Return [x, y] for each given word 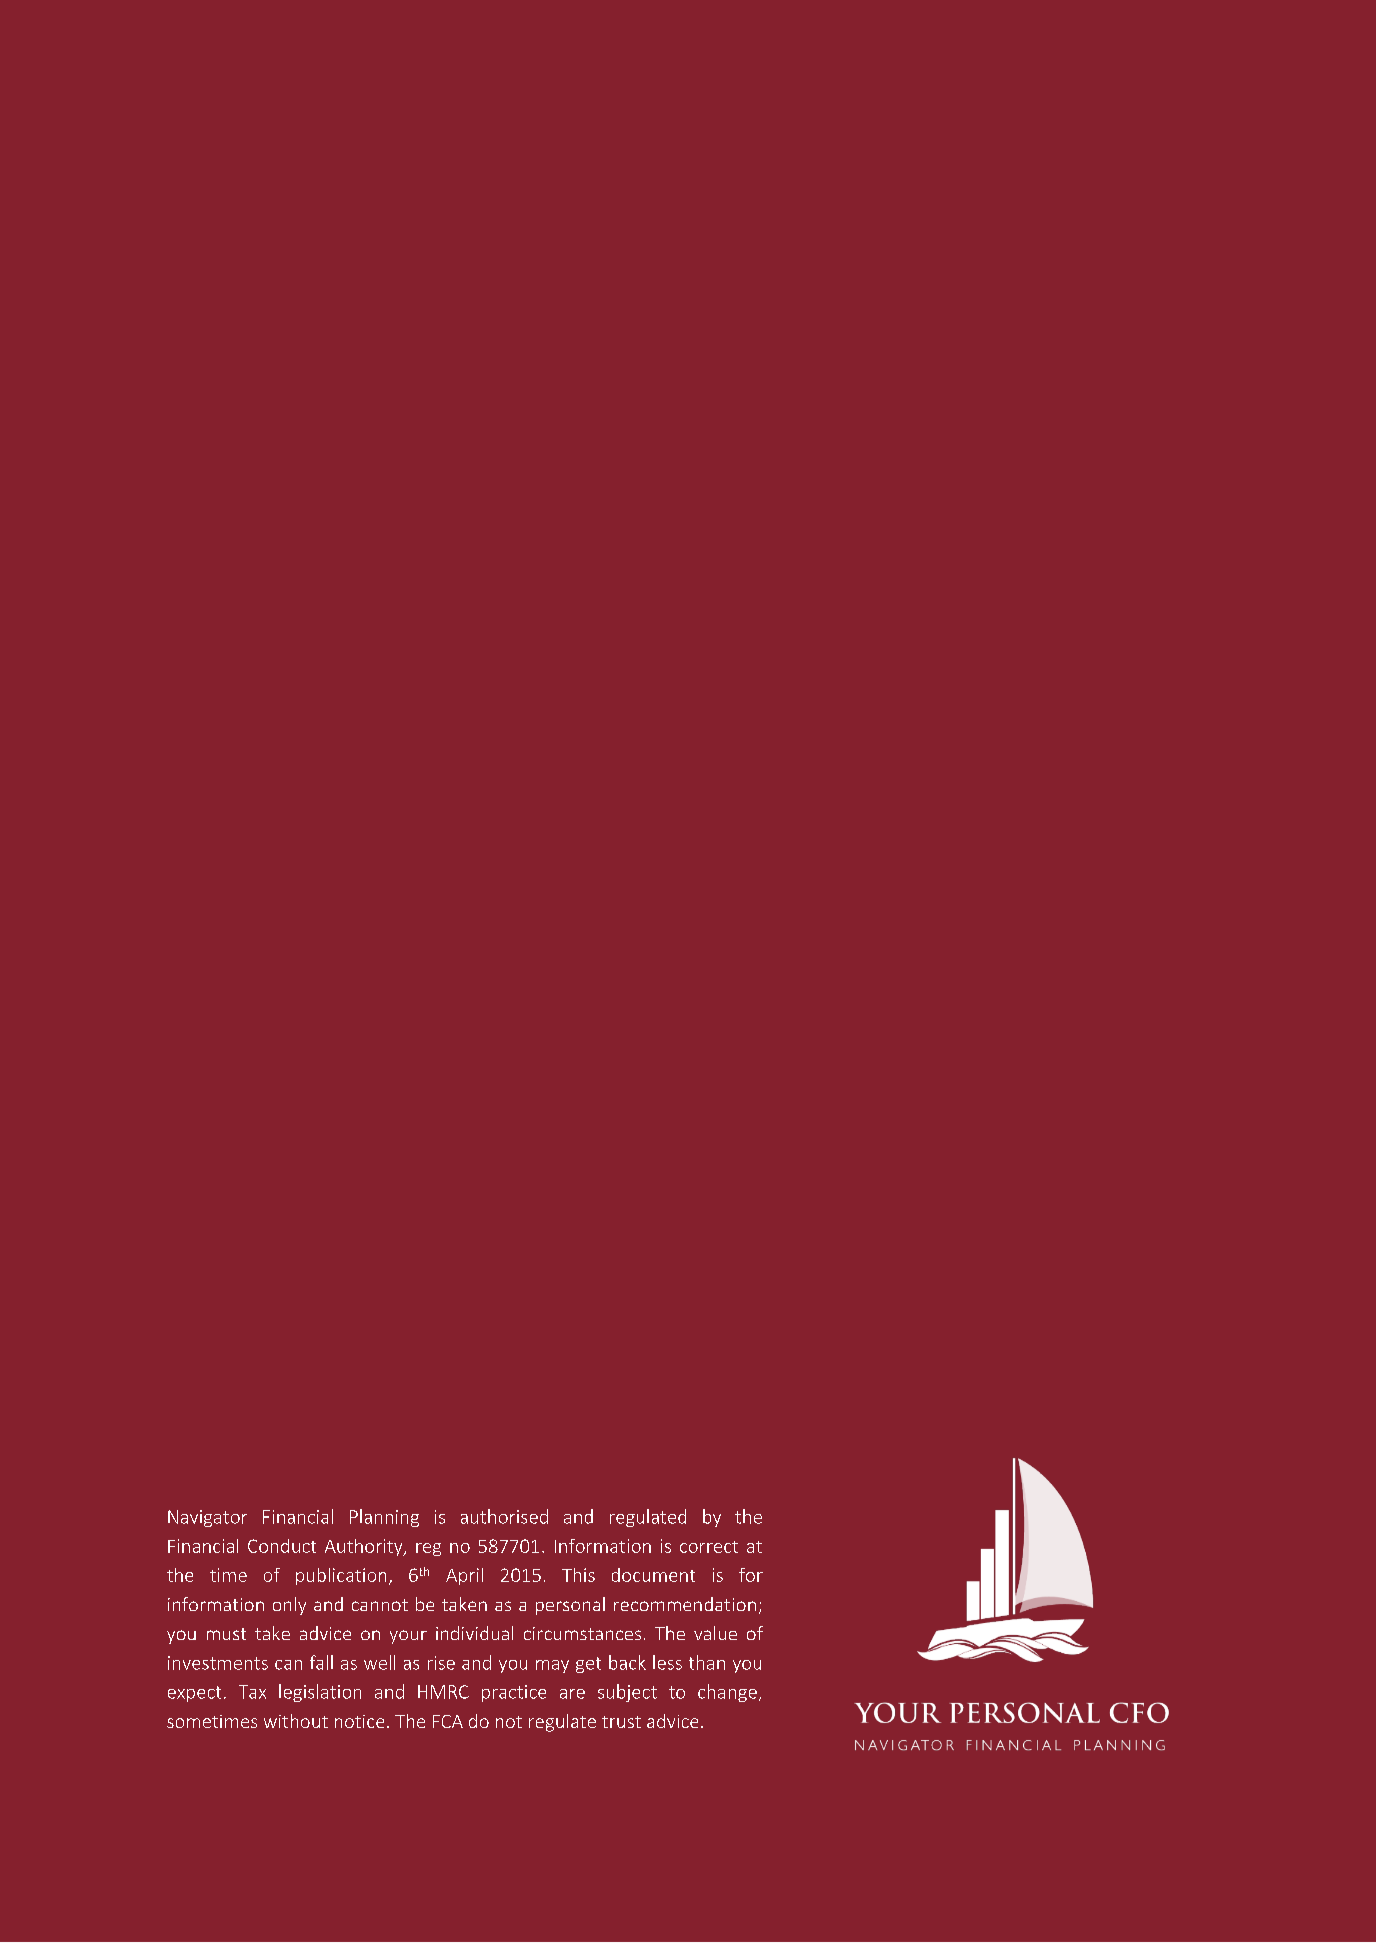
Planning [384, 1518]
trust [621, 1722]
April [464, 1576]
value [715, 1633]
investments [218, 1663]
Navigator [207, 1518]
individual [474, 1633]
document [653, 1575]
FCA [448, 1721]
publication [341, 1576]
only [289, 1606]
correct [709, 1547]
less [667, 1662]
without [296, 1721]
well [379, 1662]
